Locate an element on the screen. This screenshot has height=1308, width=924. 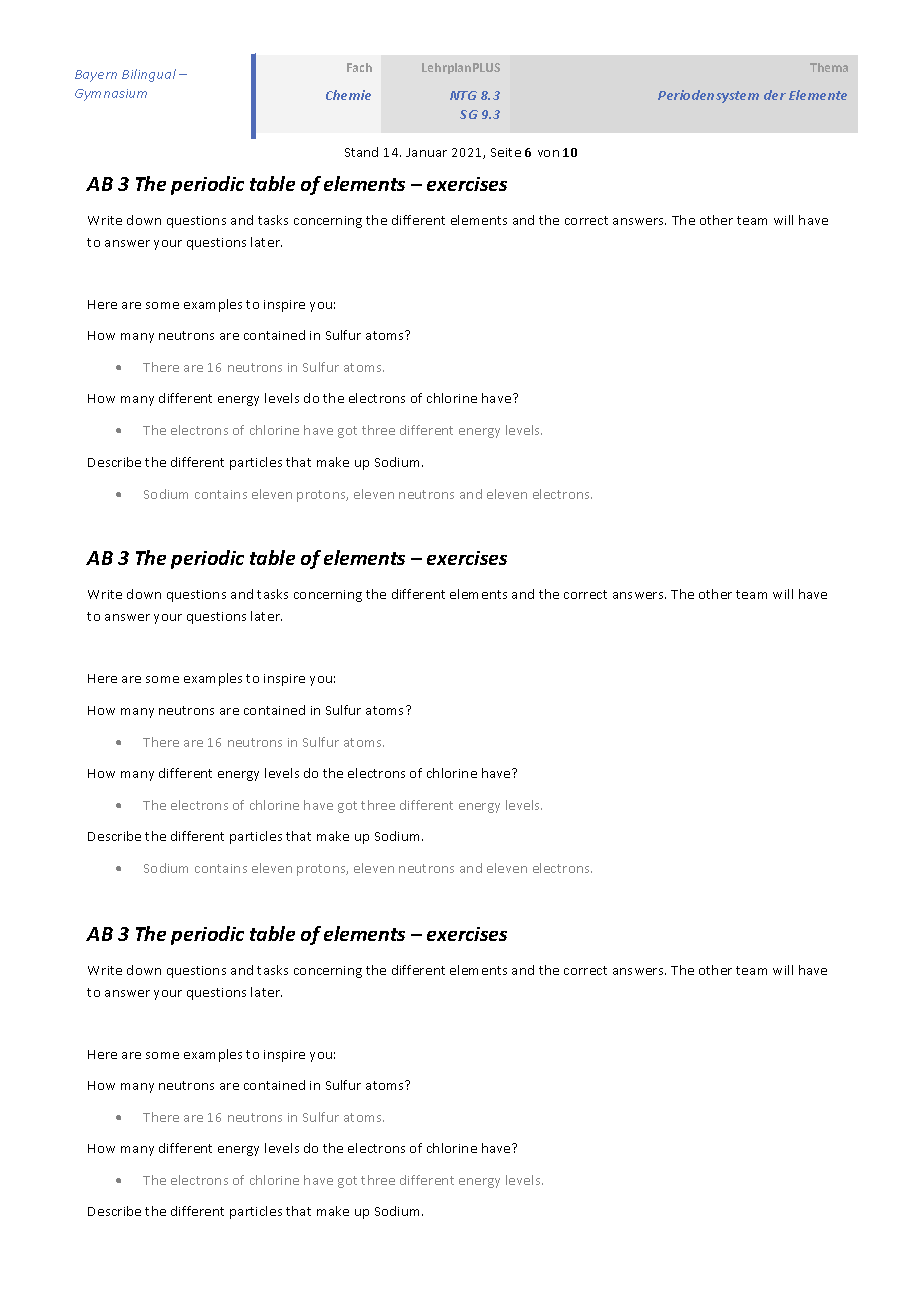
Thema is located at coordinates (829, 67).
